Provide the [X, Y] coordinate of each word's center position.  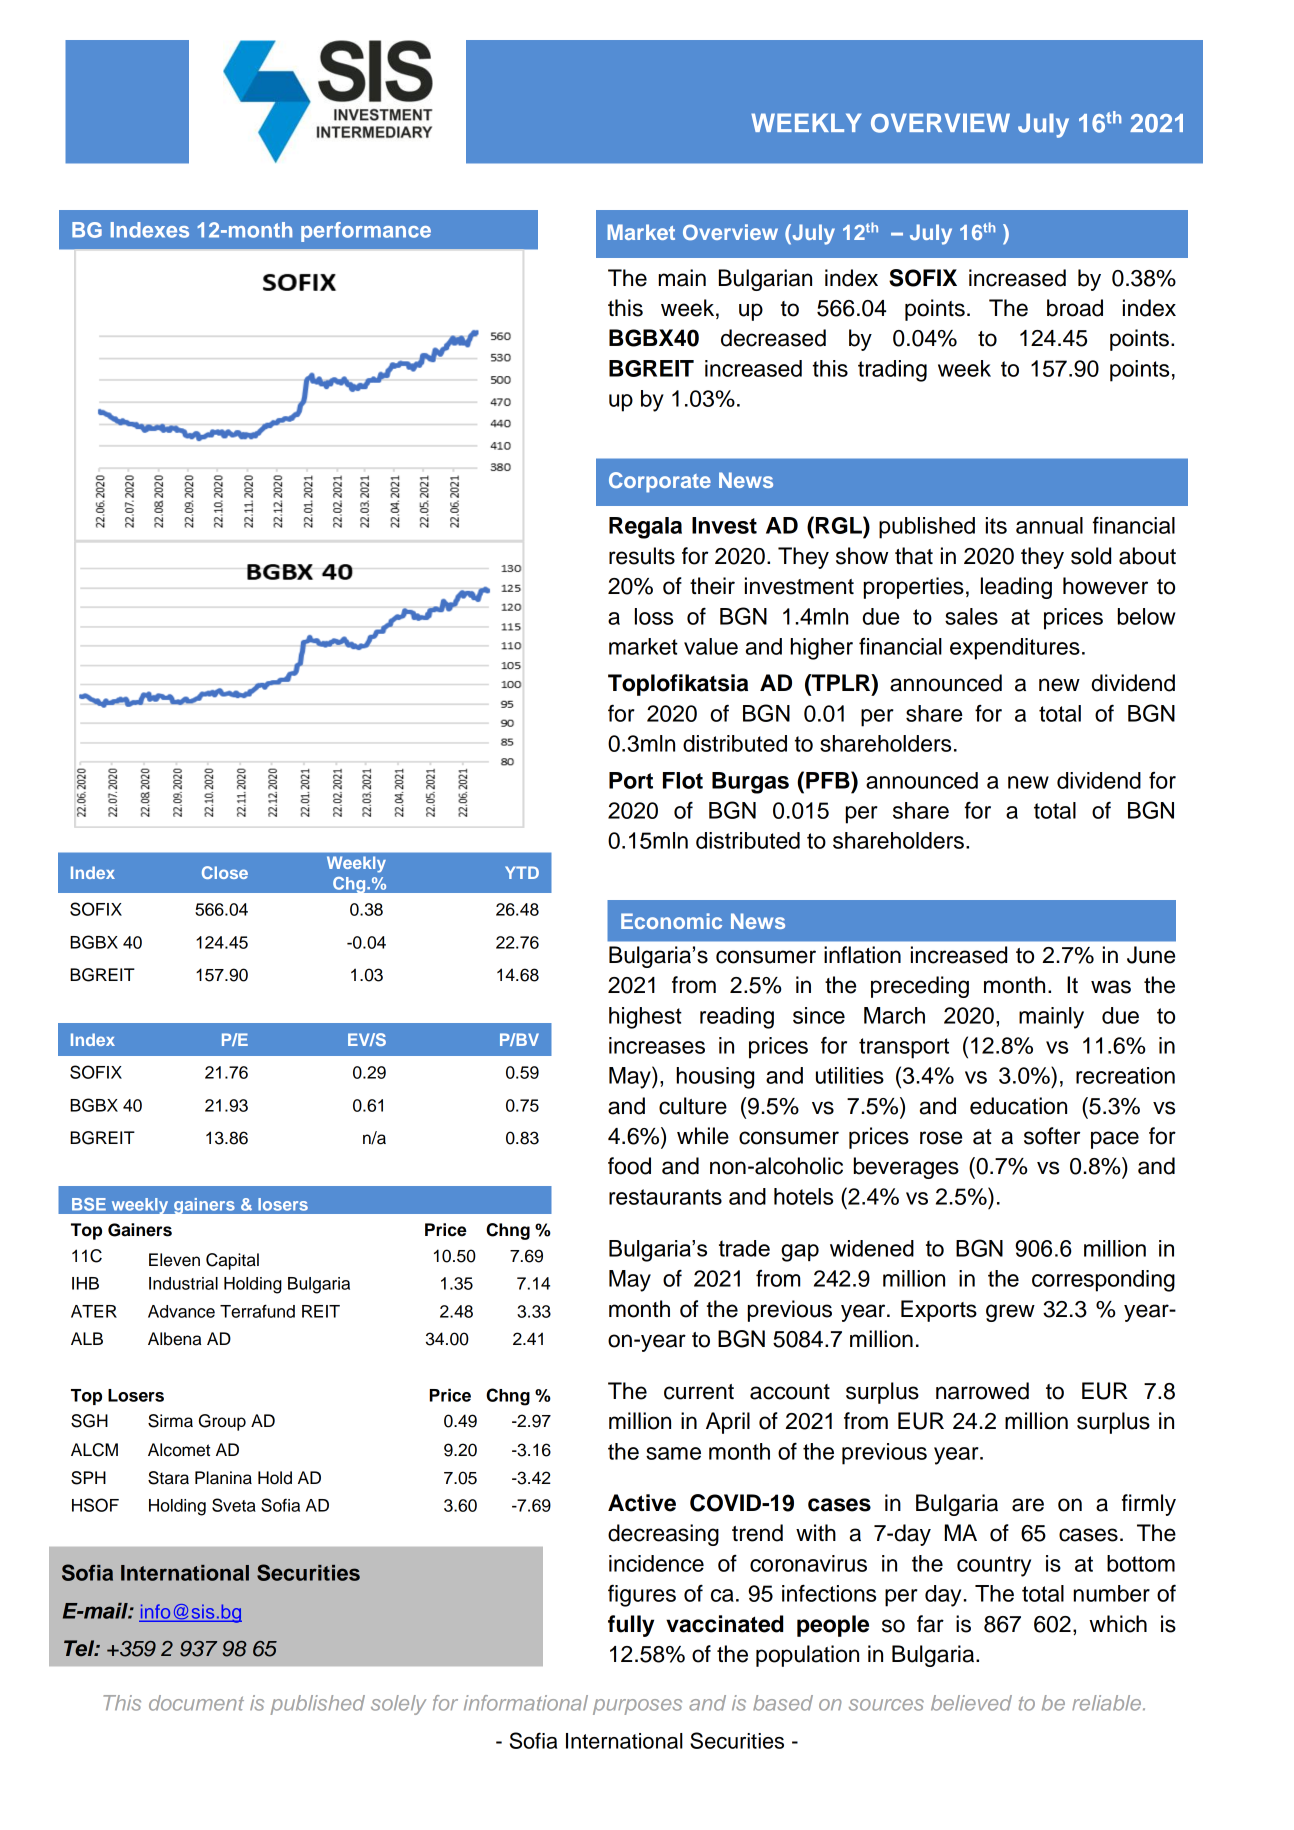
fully [631, 1626]
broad [1075, 308]
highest [645, 1018]
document [196, 1703]
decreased [773, 338]
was [1111, 987]
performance [366, 232]
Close [225, 872]
